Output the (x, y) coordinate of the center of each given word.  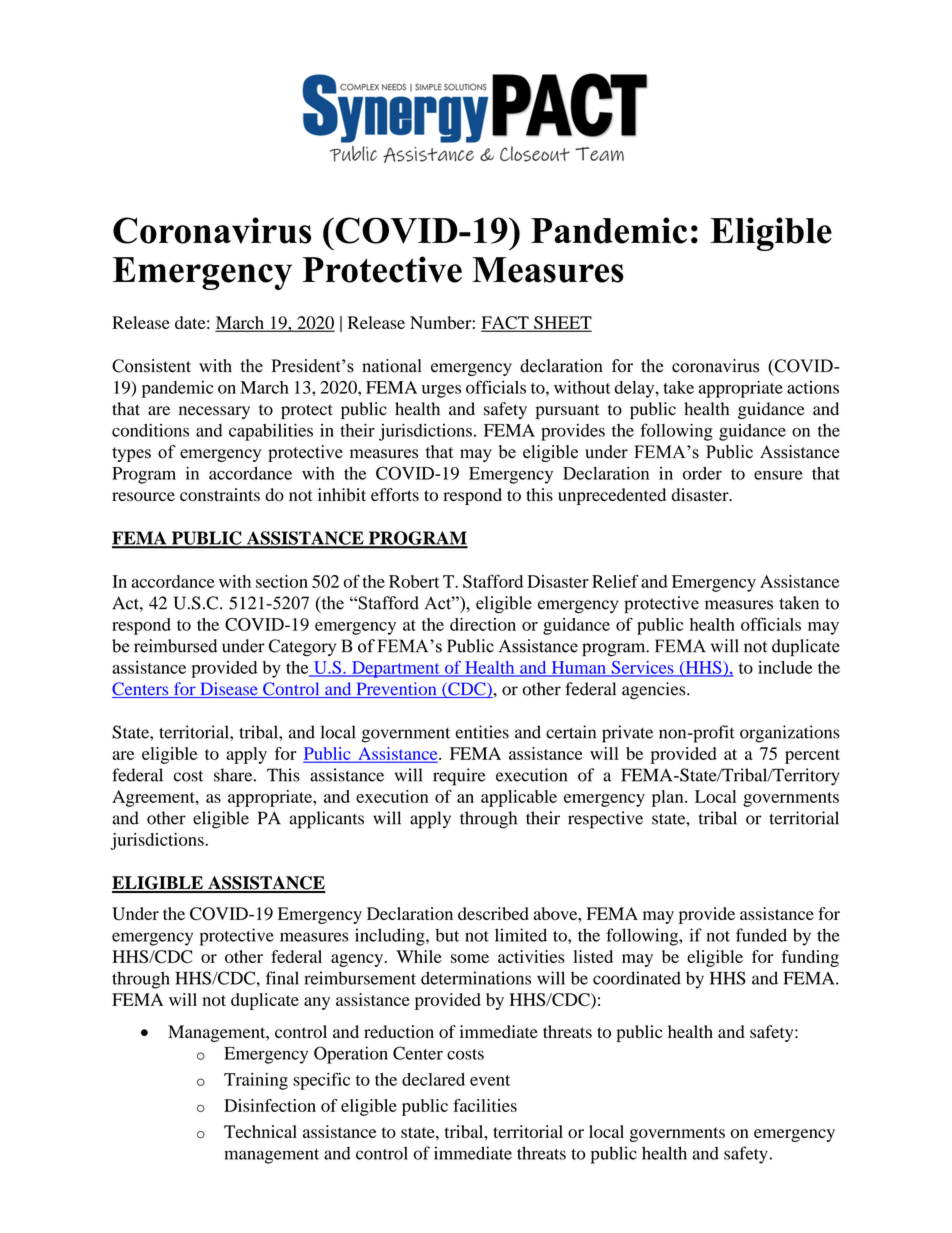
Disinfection (270, 1105)
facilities (485, 1105)
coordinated (637, 978)
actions (813, 387)
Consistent (151, 366)
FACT (506, 324)
